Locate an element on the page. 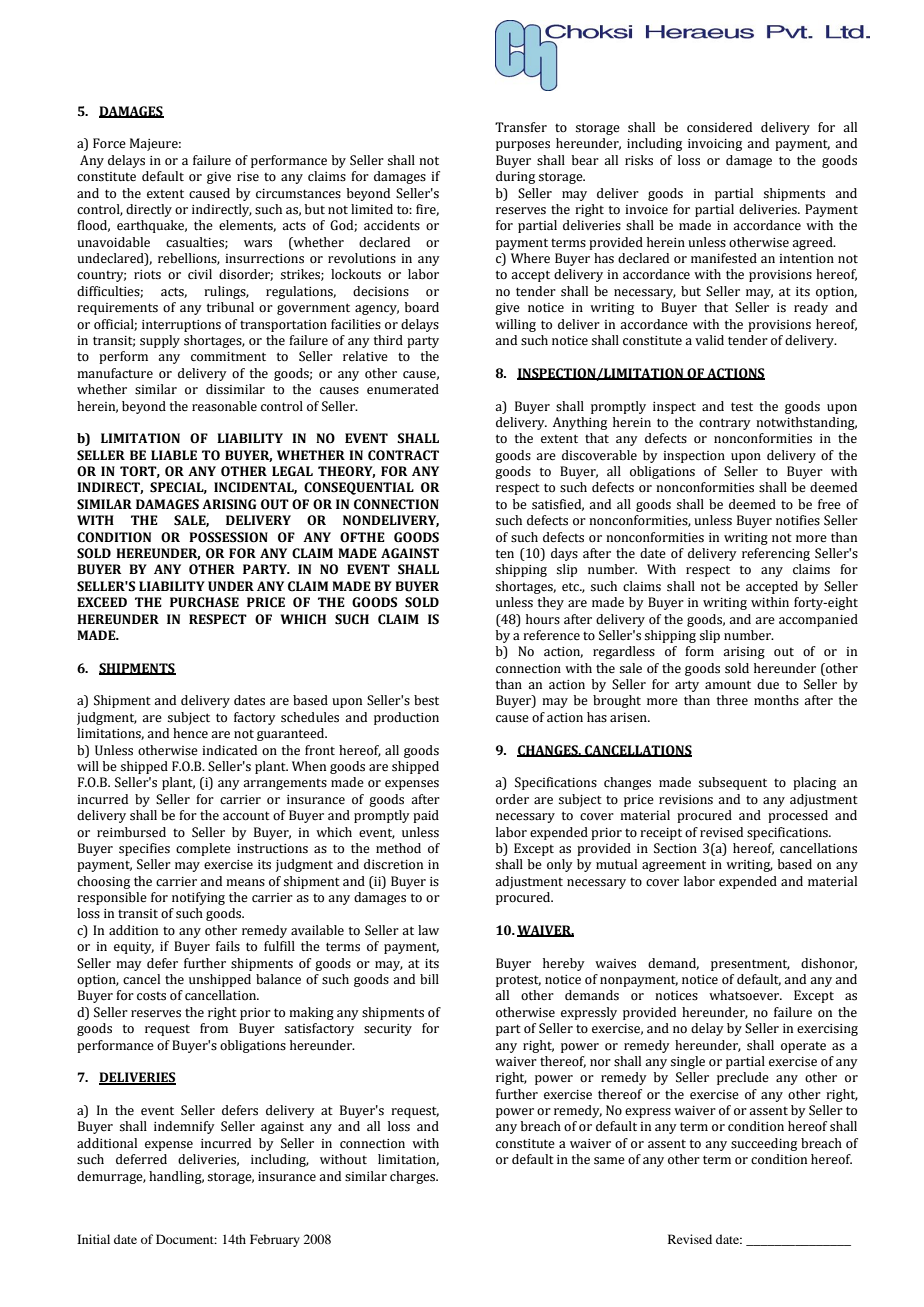 This document has width=924, height=1307. during is located at coordinates (515, 177).
